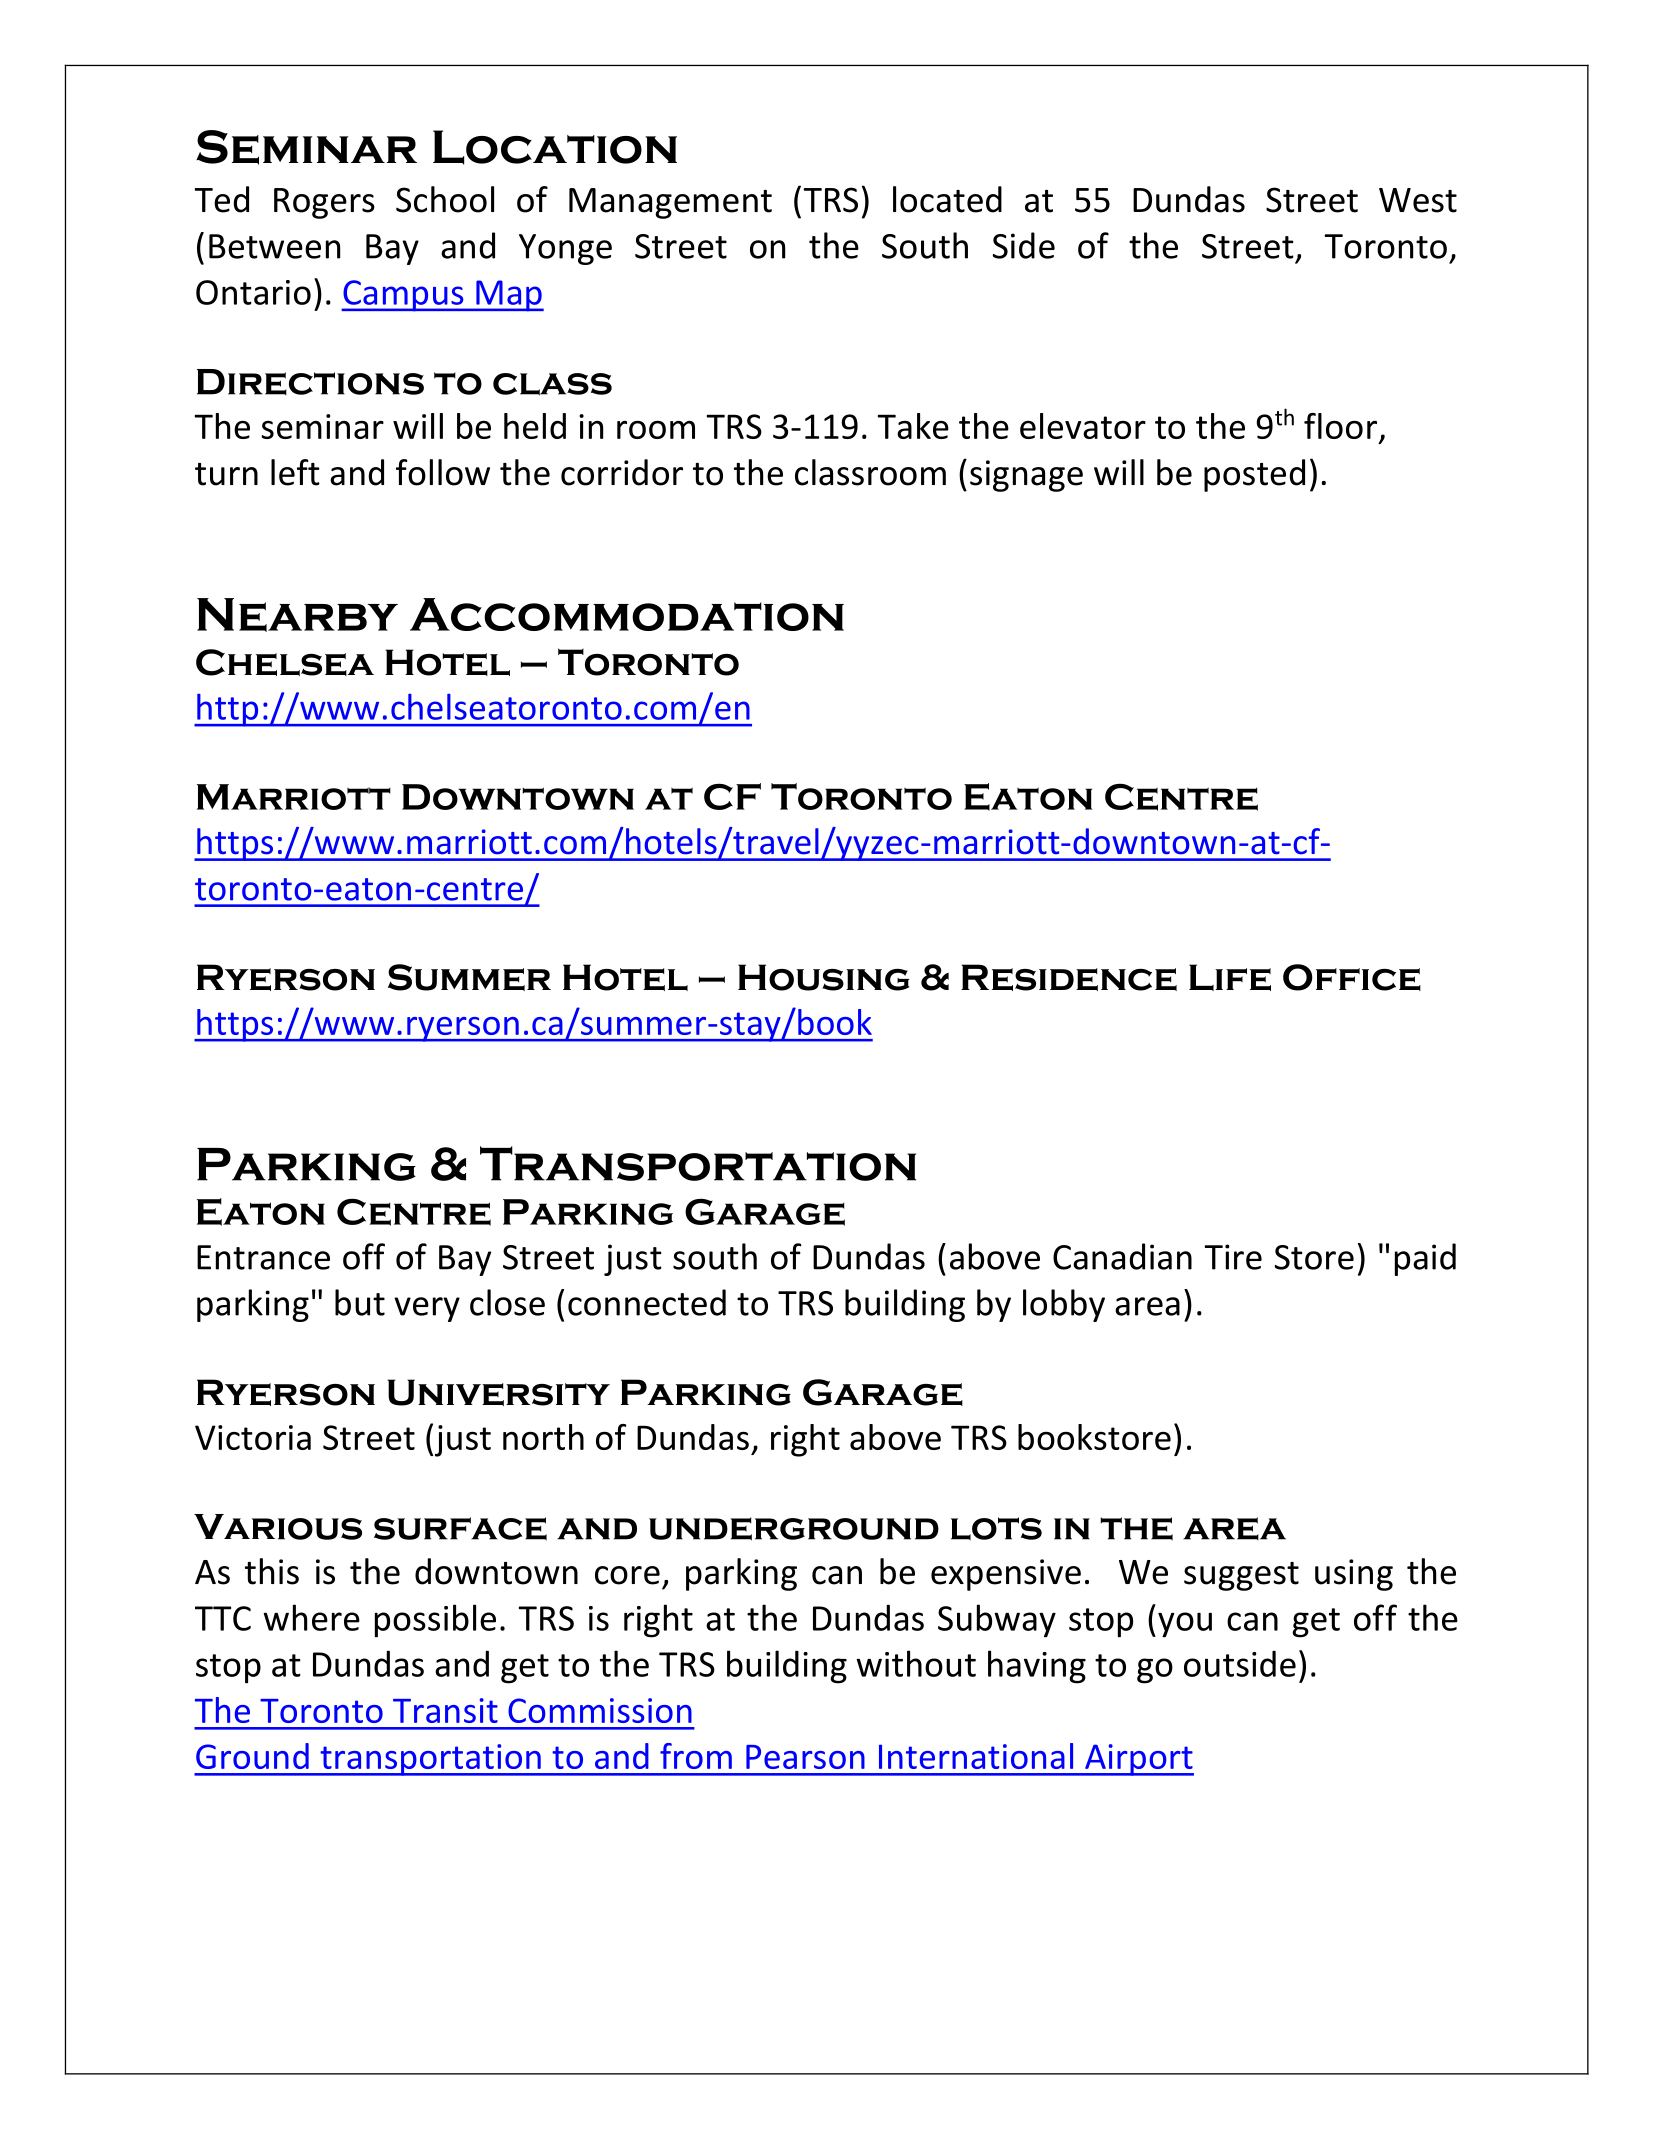 This screenshot has width=1653, height=2139. I want to click on West, so click(1418, 200).
